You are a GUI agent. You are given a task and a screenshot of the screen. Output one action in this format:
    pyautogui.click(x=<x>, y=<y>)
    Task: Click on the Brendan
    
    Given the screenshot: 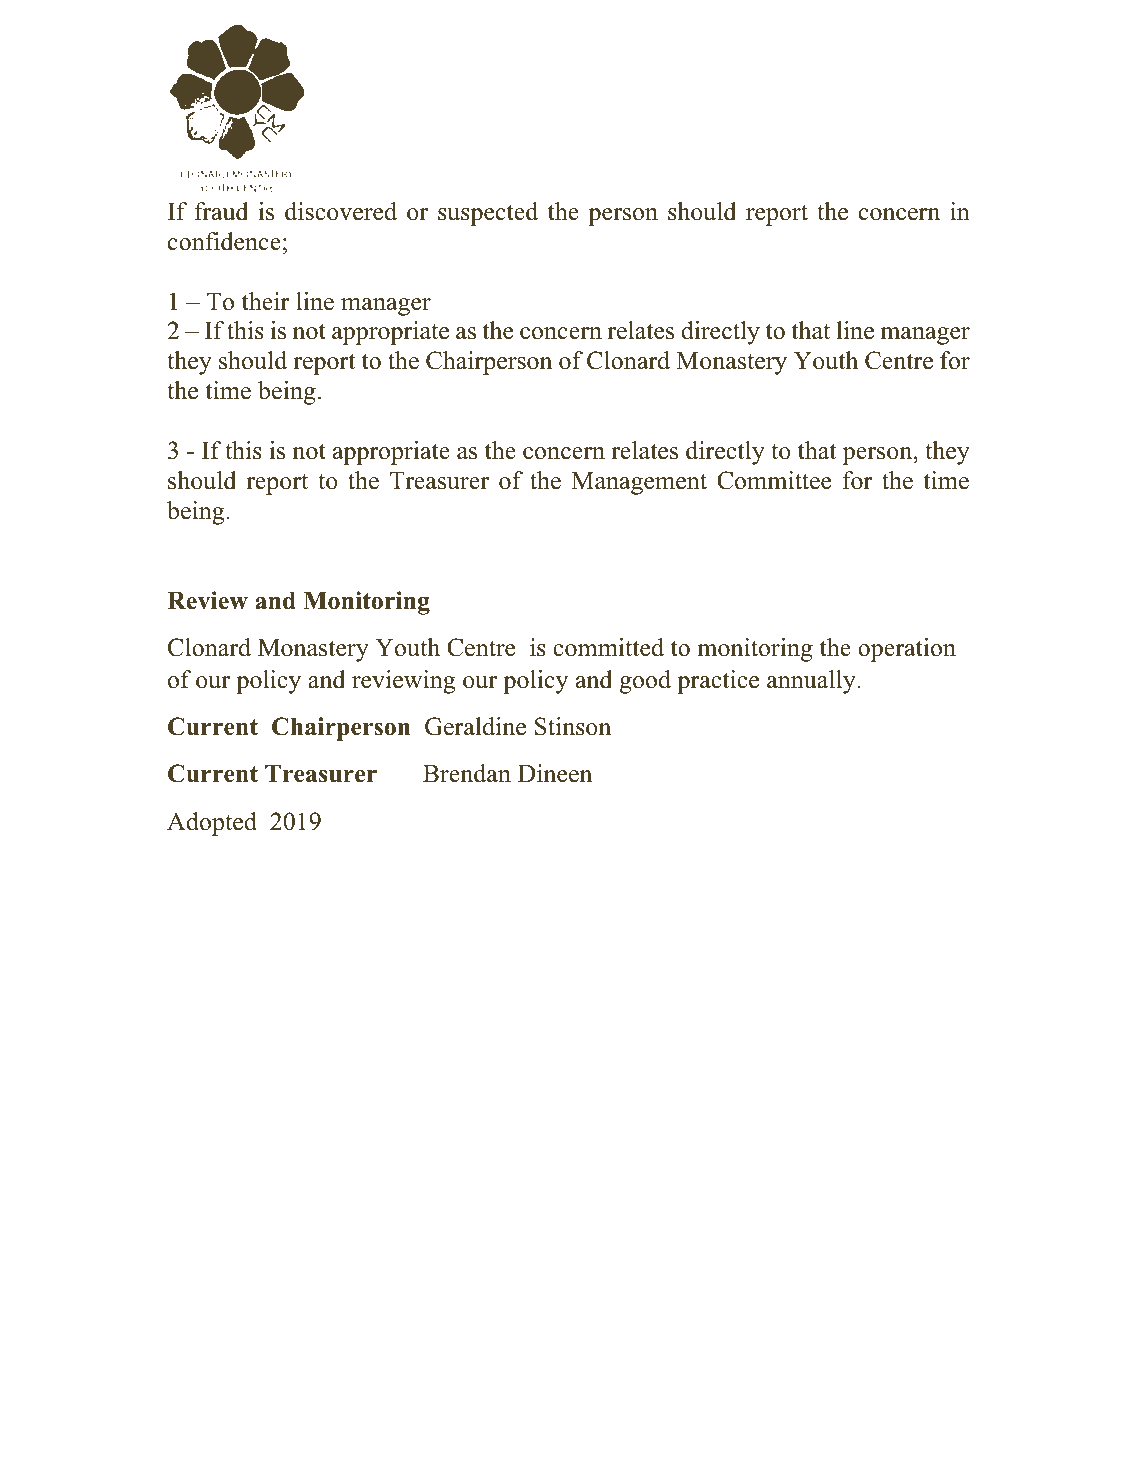 What is the action you would take?
    pyautogui.click(x=467, y=773)
